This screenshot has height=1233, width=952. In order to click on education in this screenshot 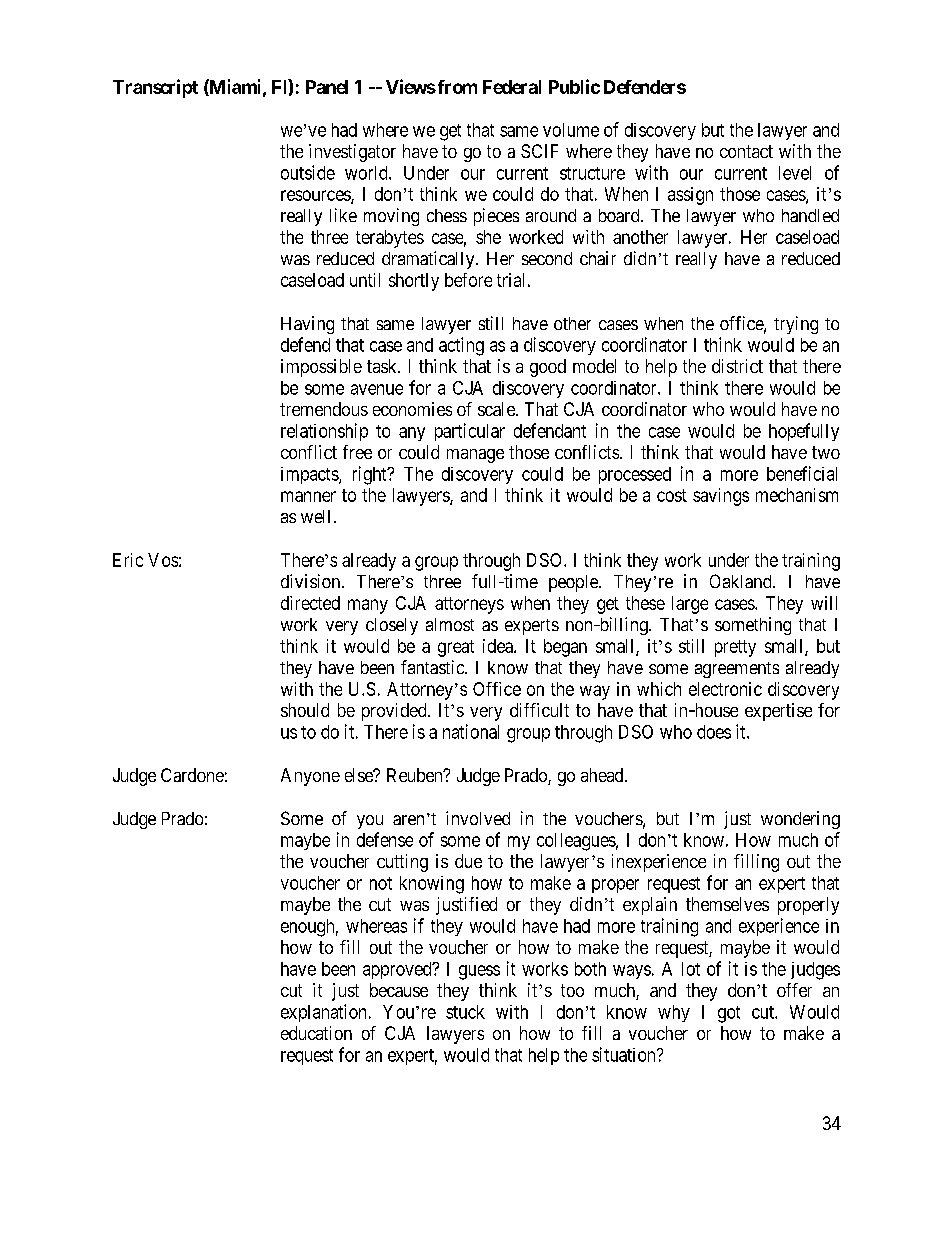, I will do `click(316, 1033)`.
